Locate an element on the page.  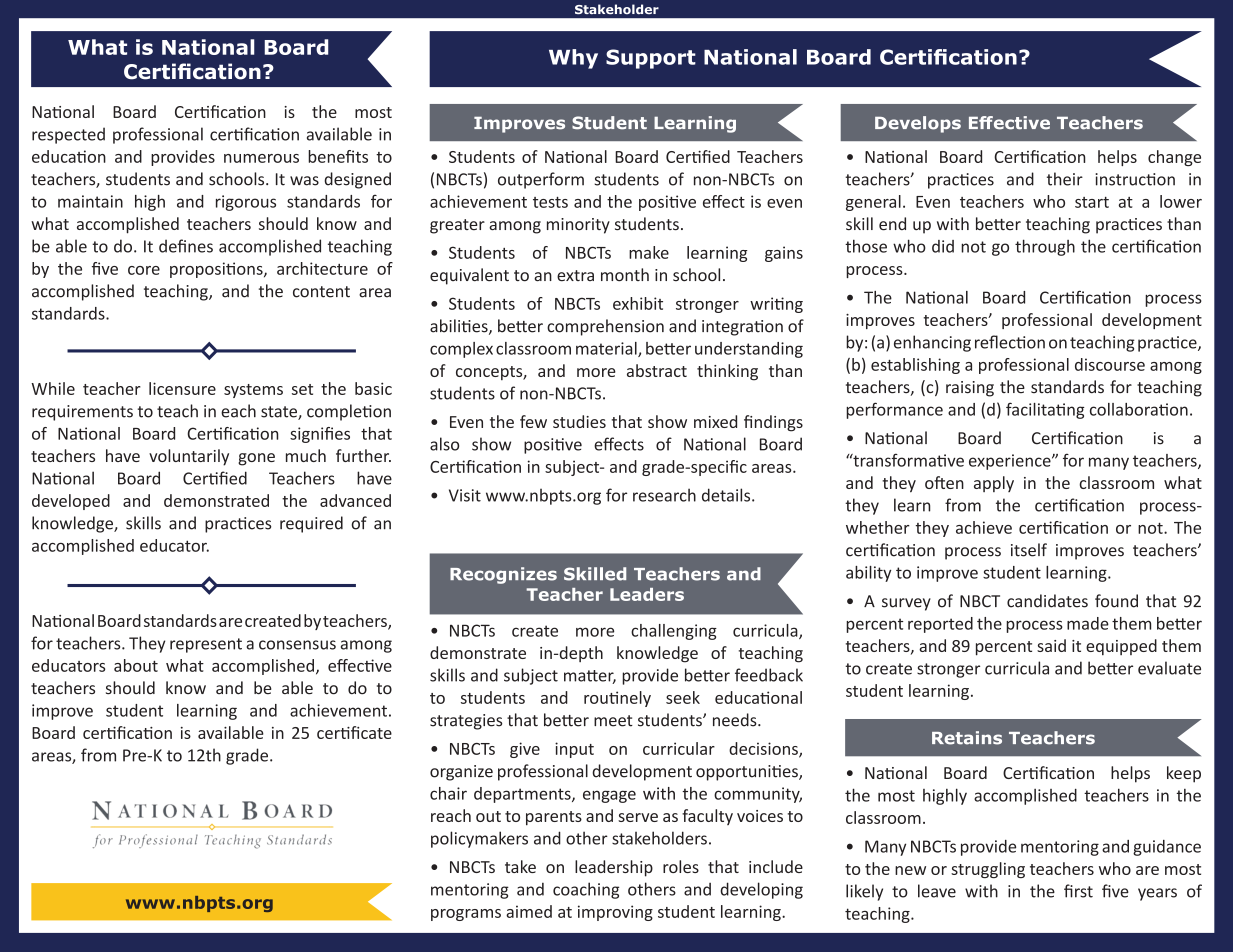
Retains is located at coordinates (967, 738).
